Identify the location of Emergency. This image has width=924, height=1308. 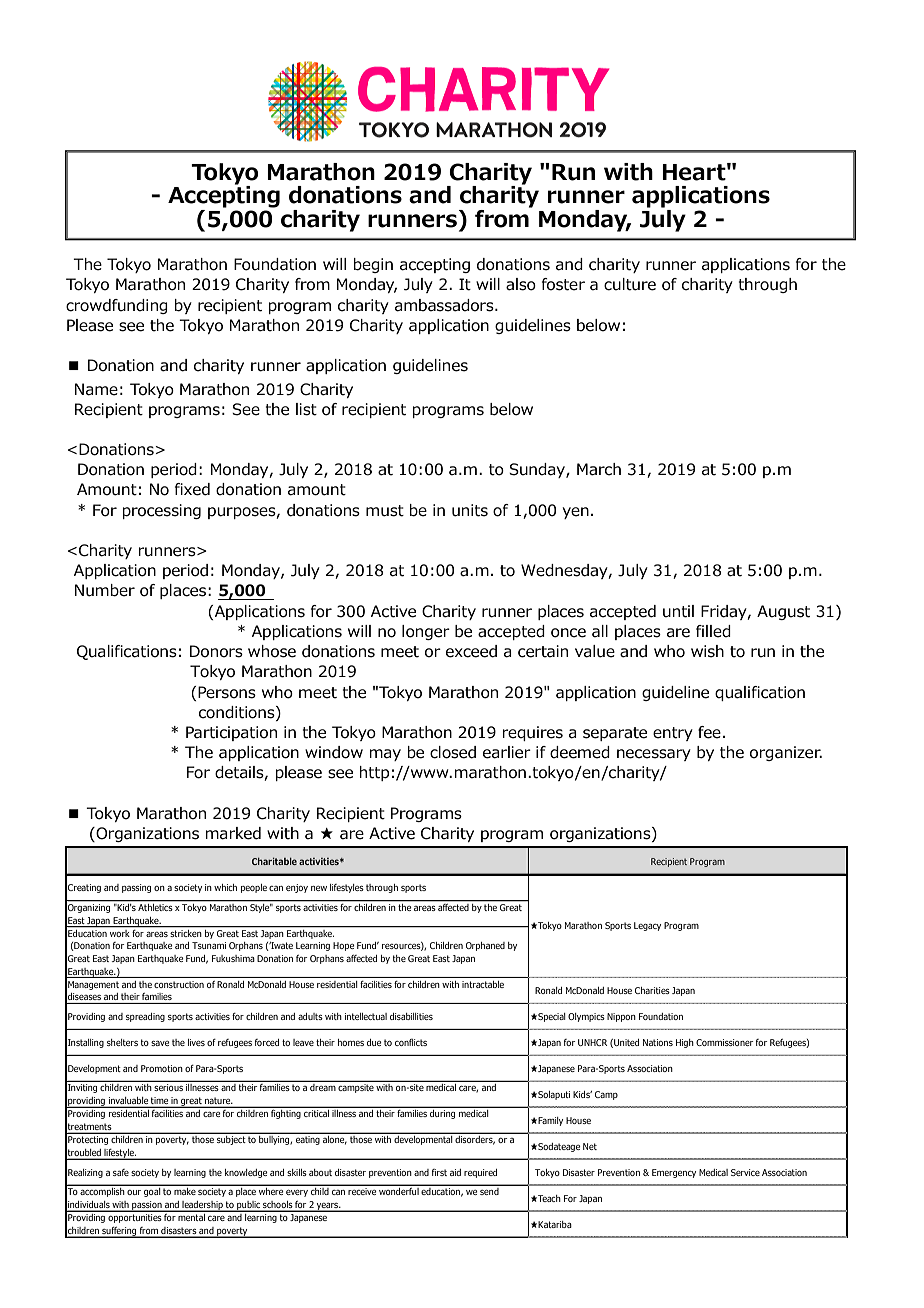
(674, 1173).
